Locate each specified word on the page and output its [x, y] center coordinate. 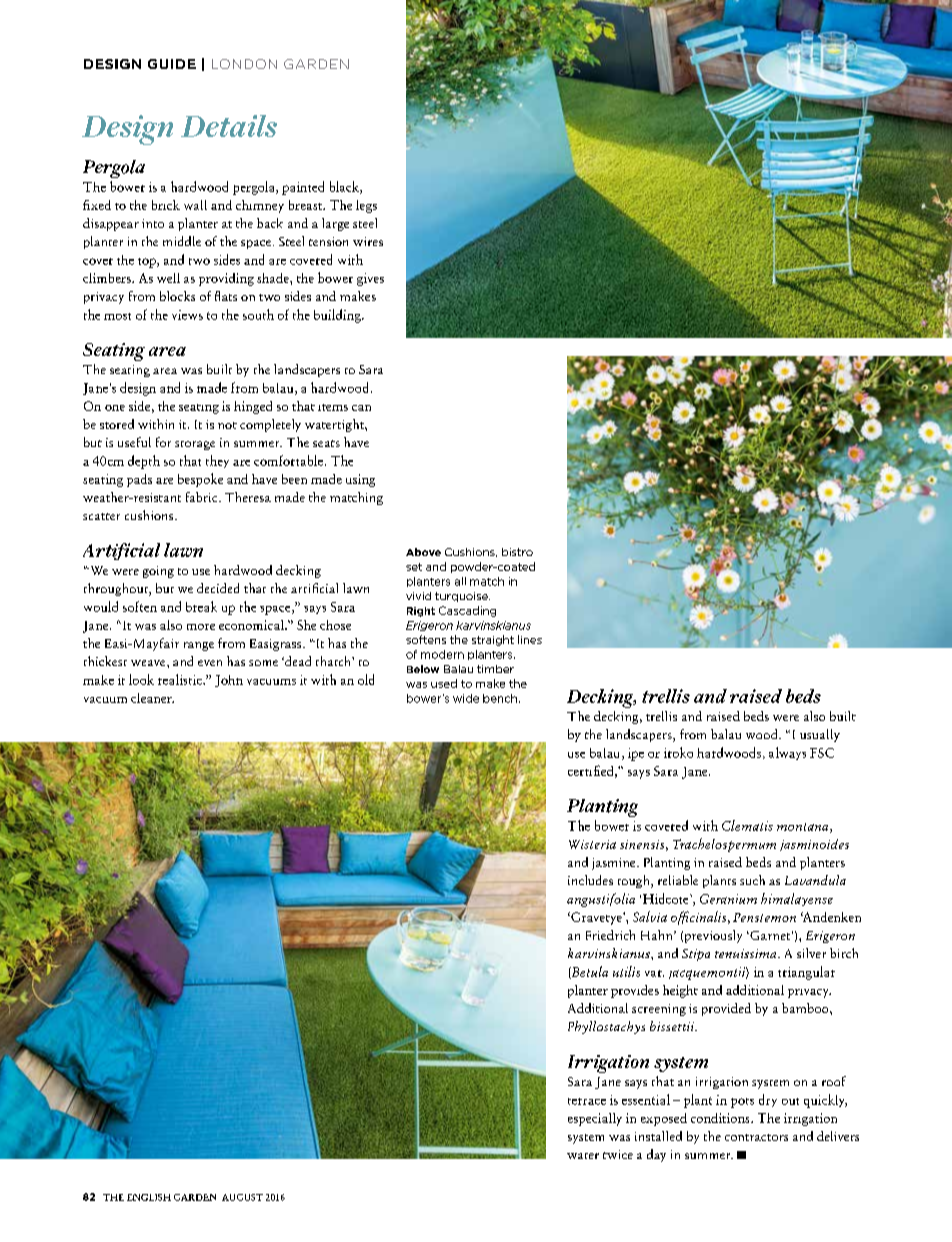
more [201, 627]
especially [595, 1119]
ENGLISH [149, 1197]
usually [820, 735]
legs [366, 206]
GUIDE [172, 64]
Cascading [467, 611]
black [345, 187]
